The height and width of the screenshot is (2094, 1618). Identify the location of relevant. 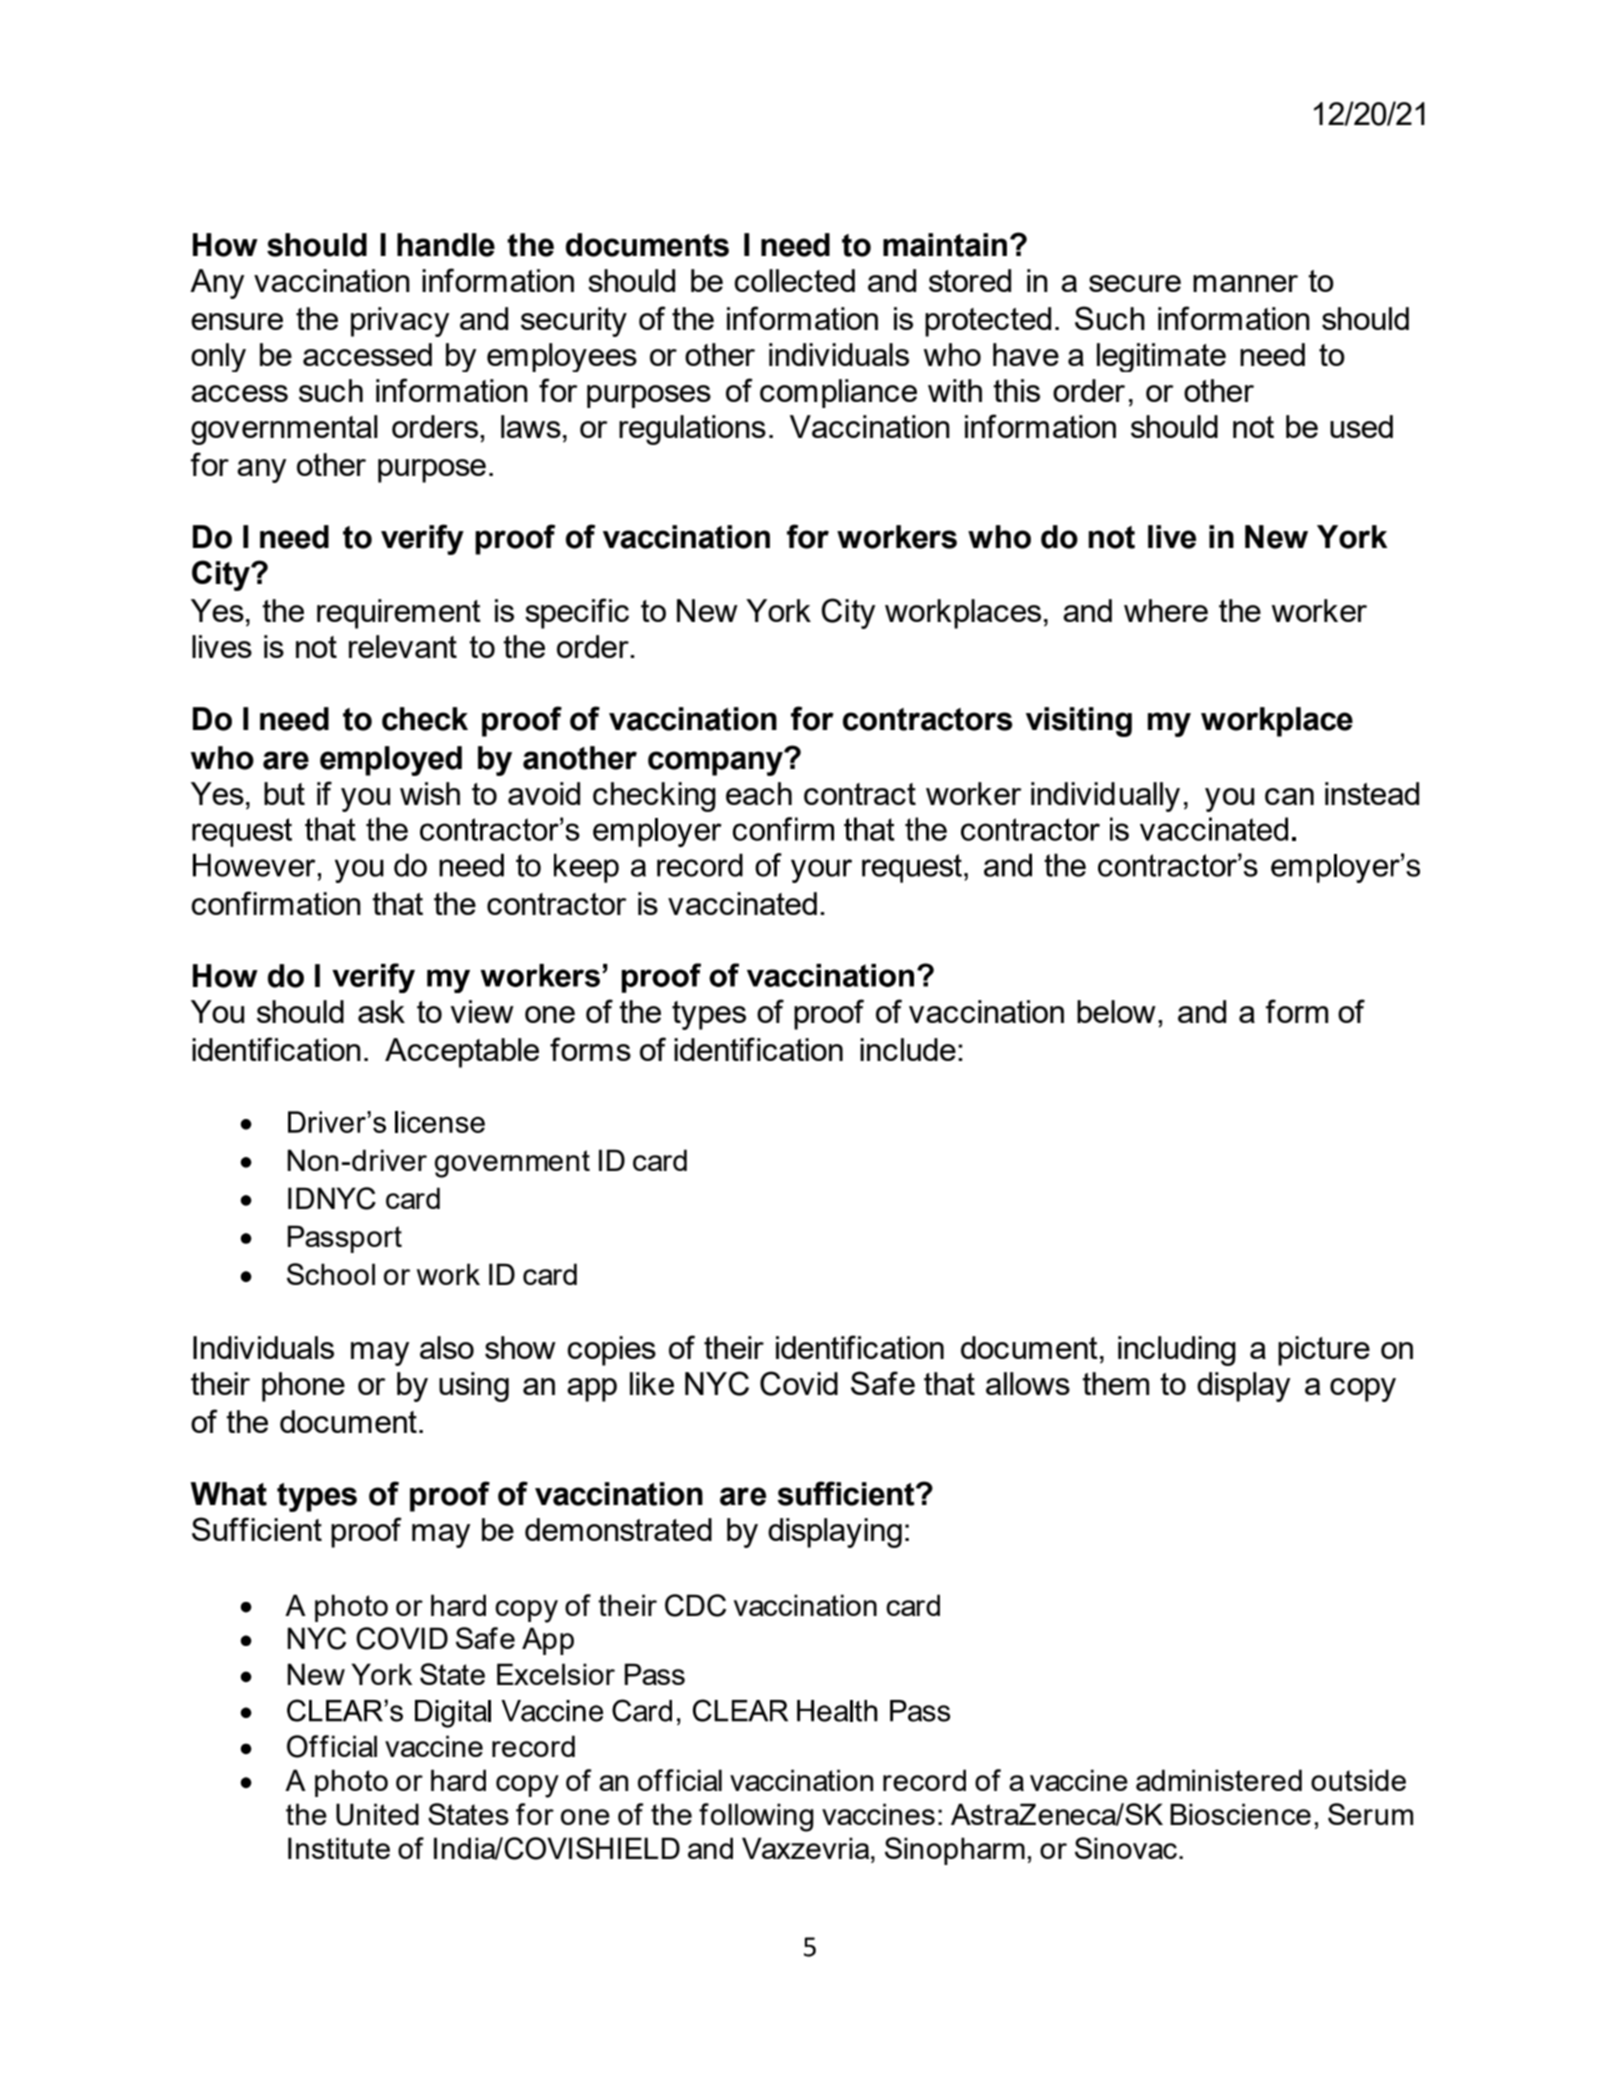
(403, 646).
